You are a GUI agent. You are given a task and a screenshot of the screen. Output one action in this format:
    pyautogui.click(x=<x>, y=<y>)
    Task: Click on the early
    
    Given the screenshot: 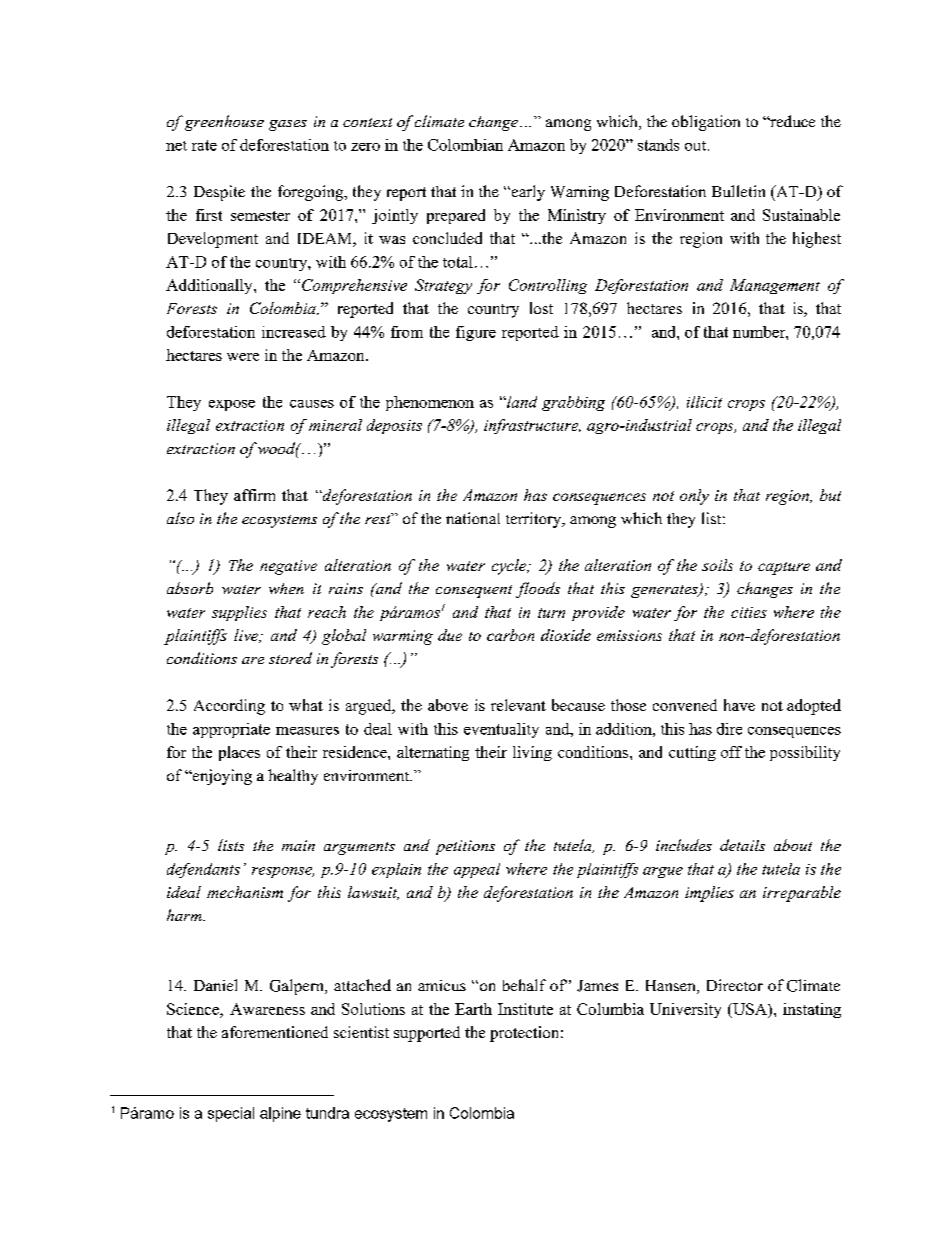 What is the action you would take?
    pyautogui.click(x=527, y=193)
